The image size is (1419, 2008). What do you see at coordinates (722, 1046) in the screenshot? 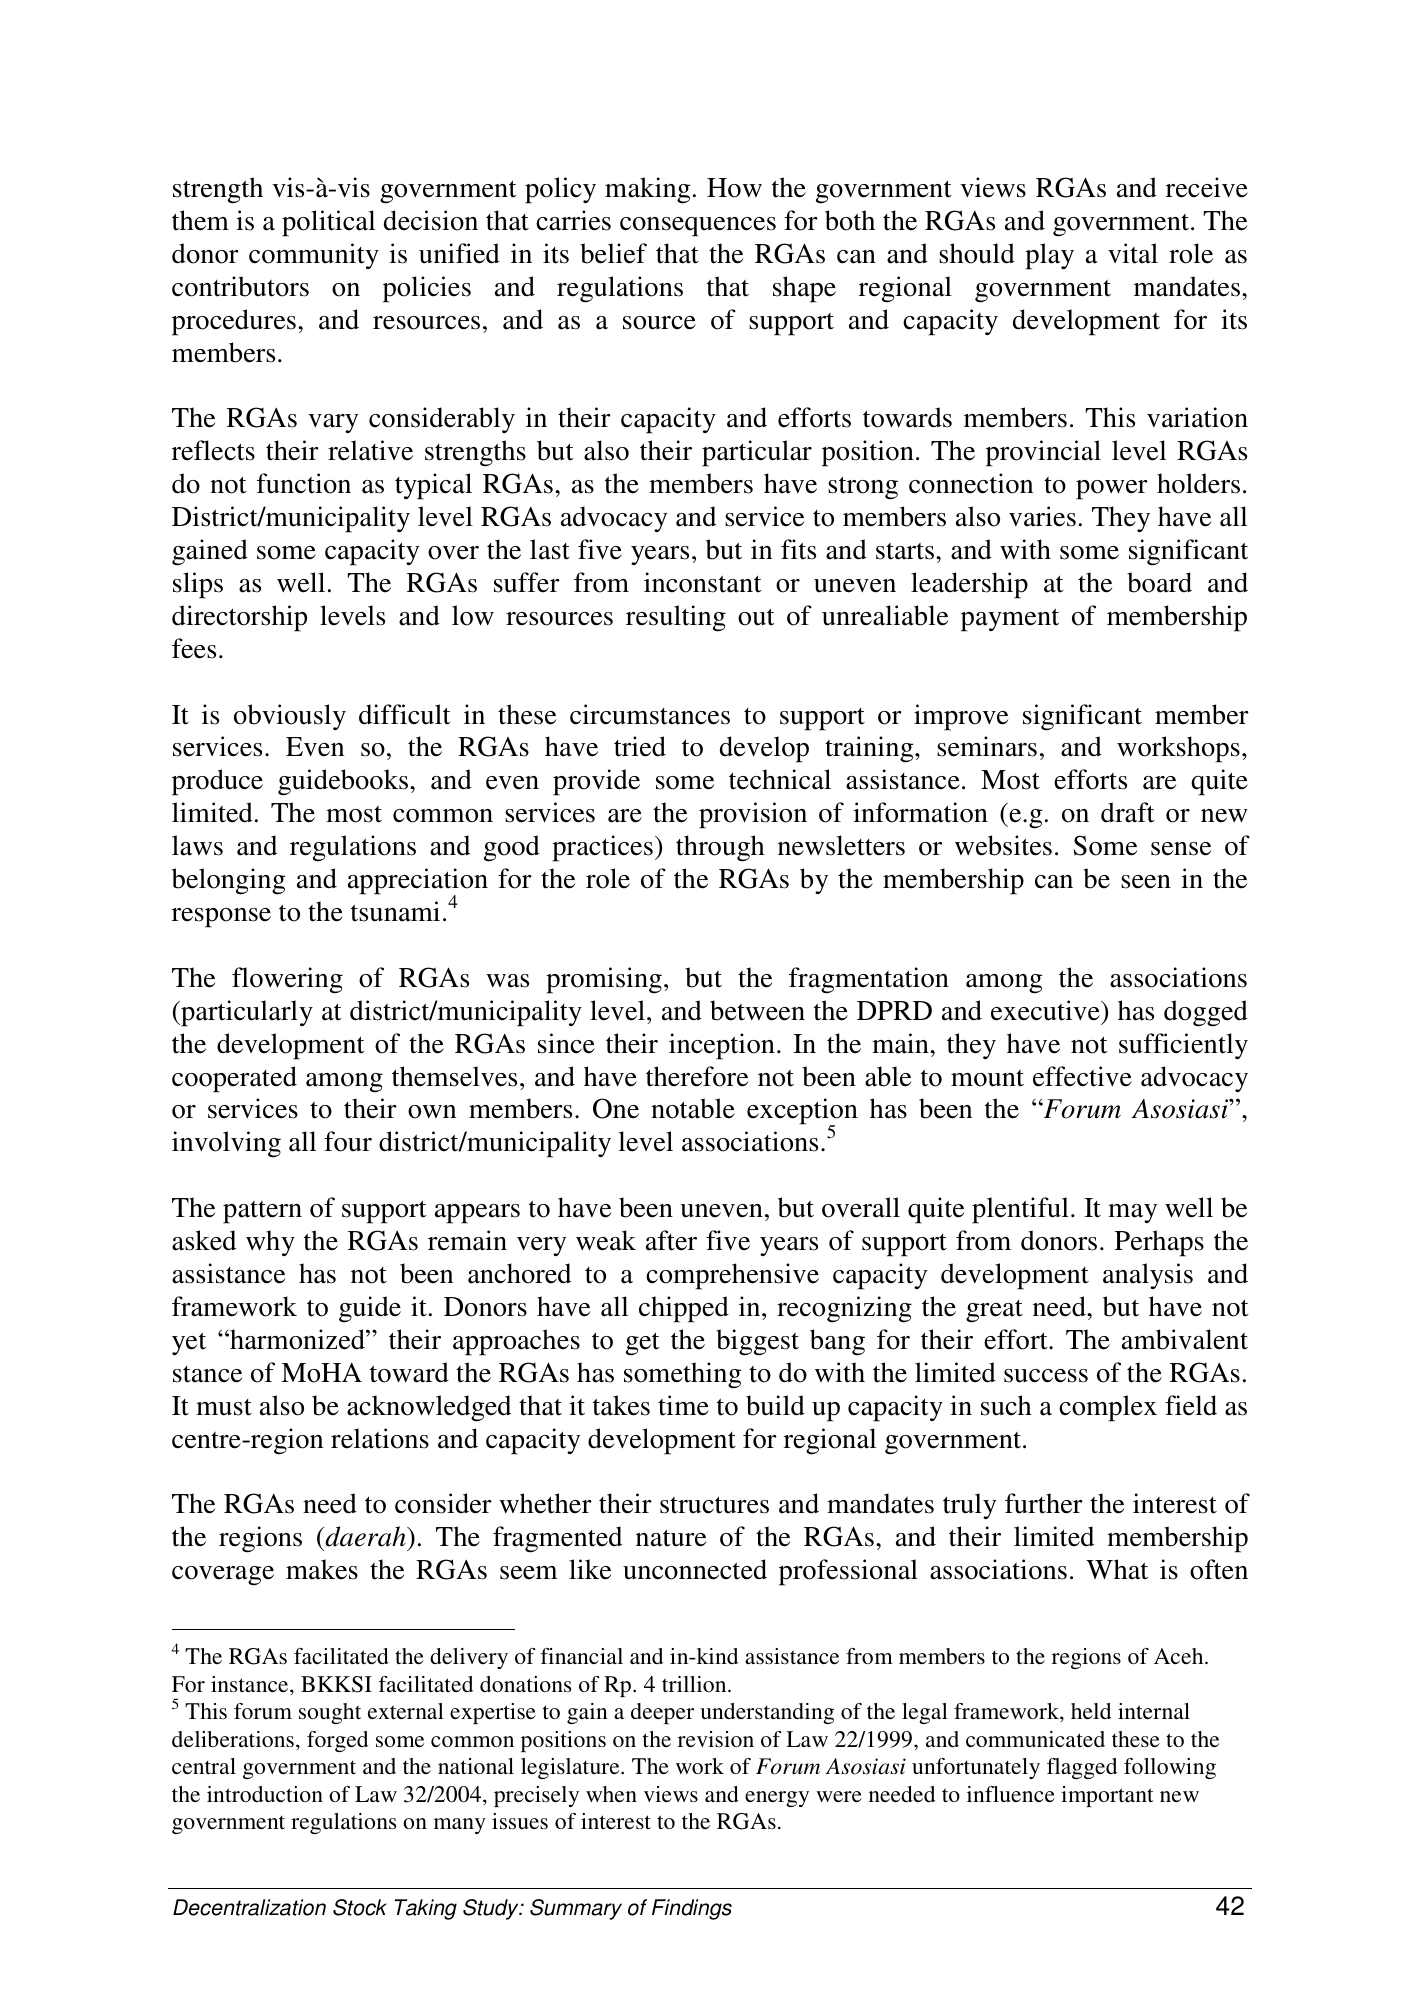
I see `inception` at bounding box center [722, 1046].
